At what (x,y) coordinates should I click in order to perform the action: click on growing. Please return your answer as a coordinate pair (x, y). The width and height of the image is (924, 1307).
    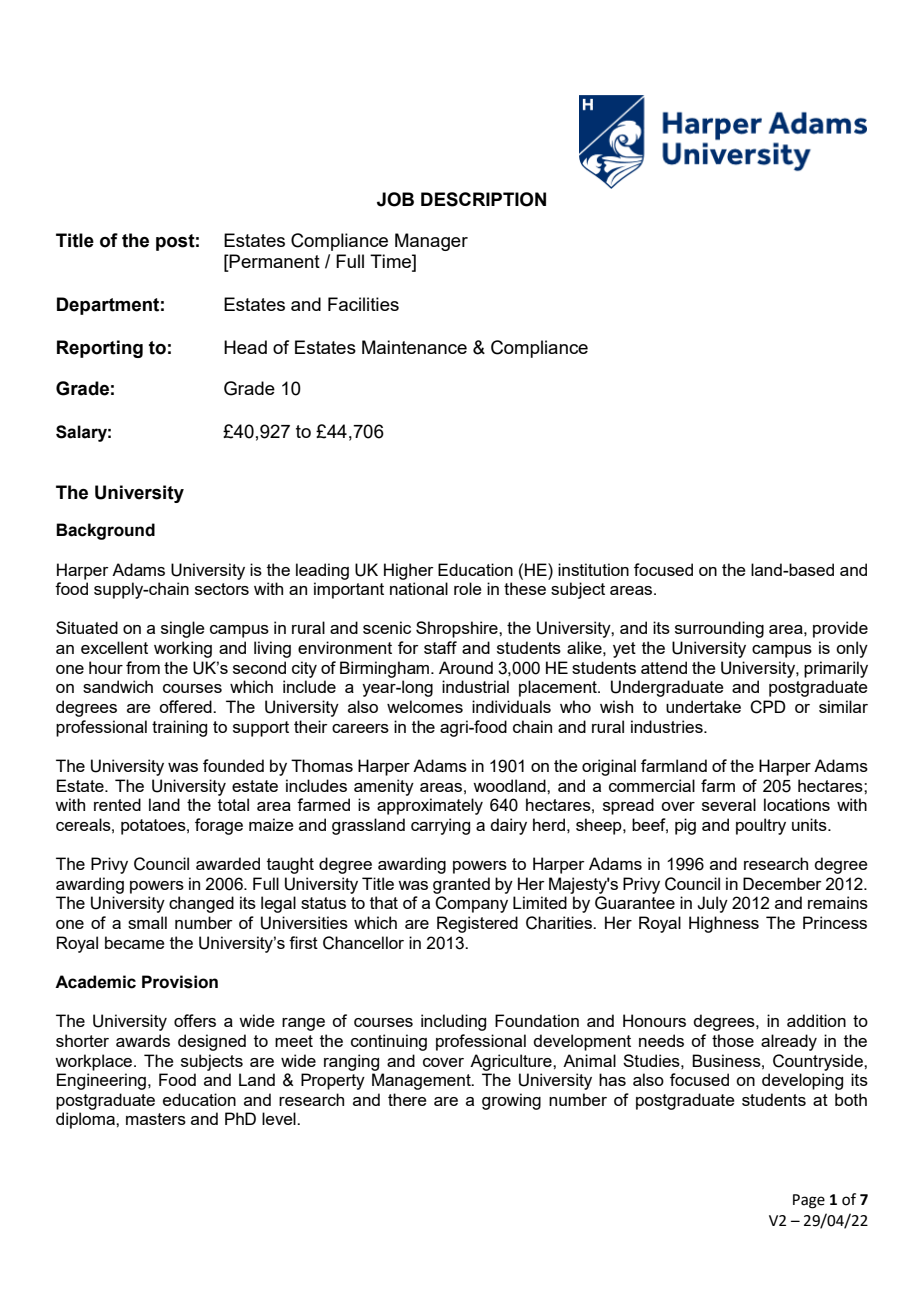
    Looking at the image, I should click on (511, 1101).
